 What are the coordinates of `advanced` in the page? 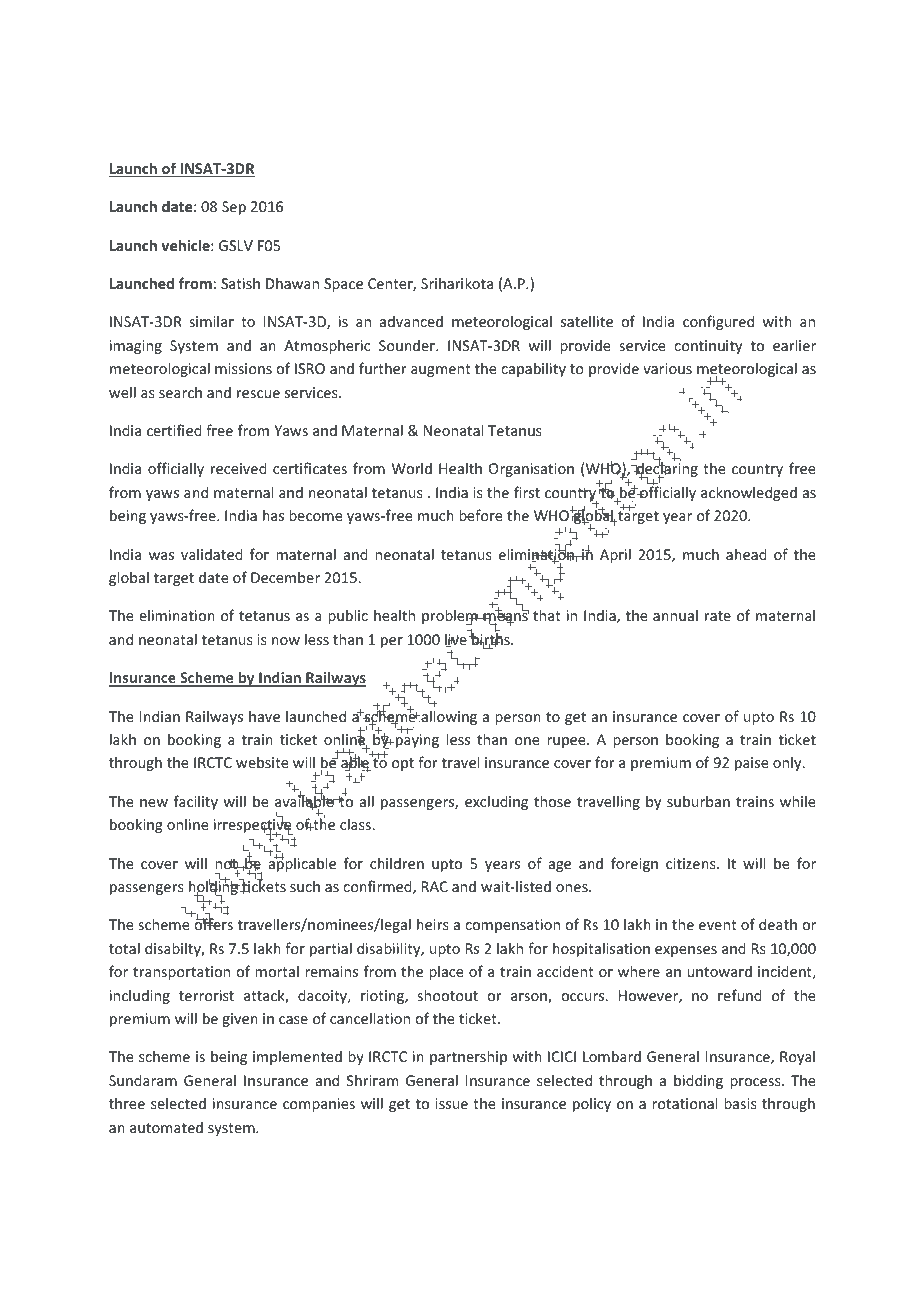 It's located at (411, 321).
